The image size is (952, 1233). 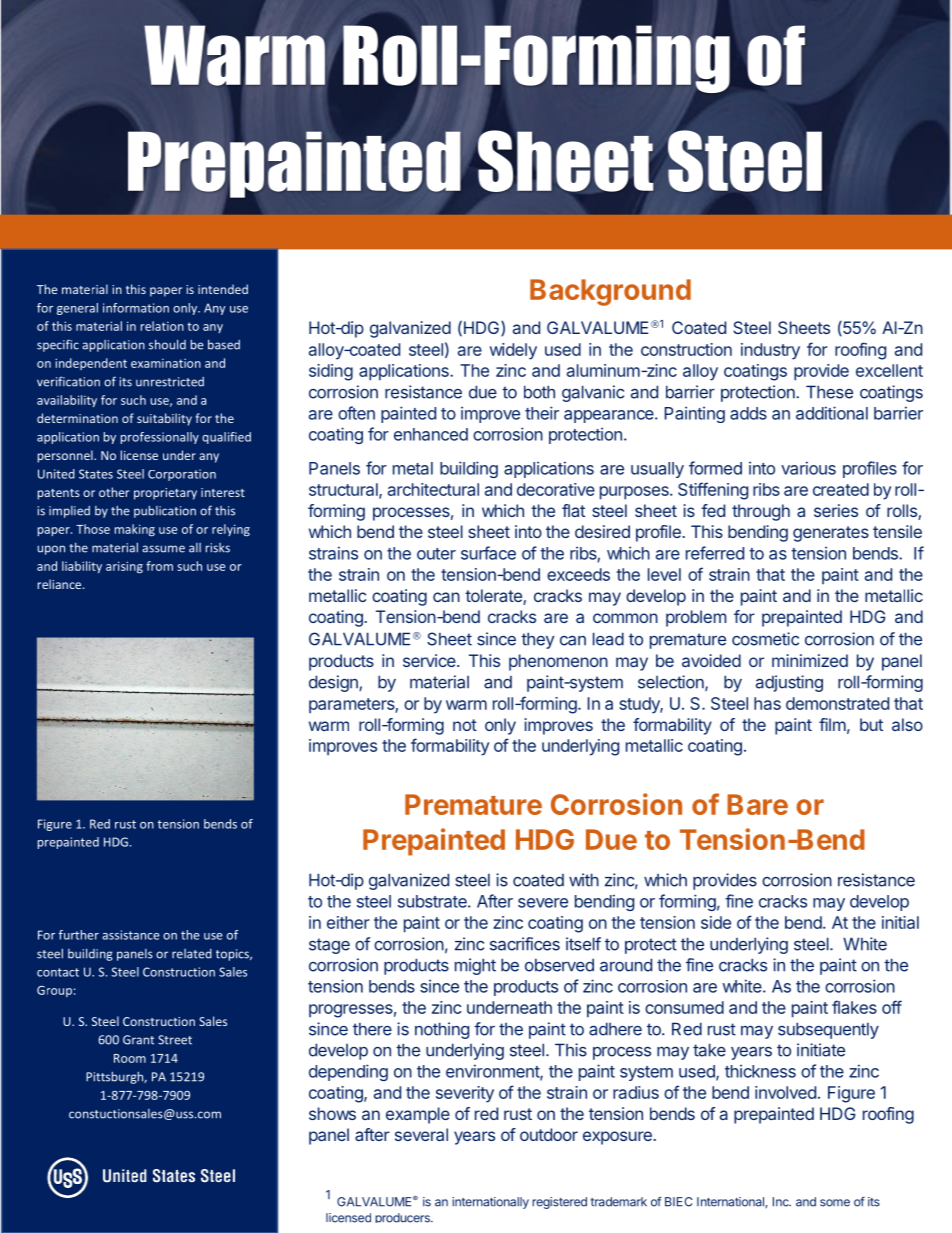 I want to click on design, so click(x=334, y=683).
